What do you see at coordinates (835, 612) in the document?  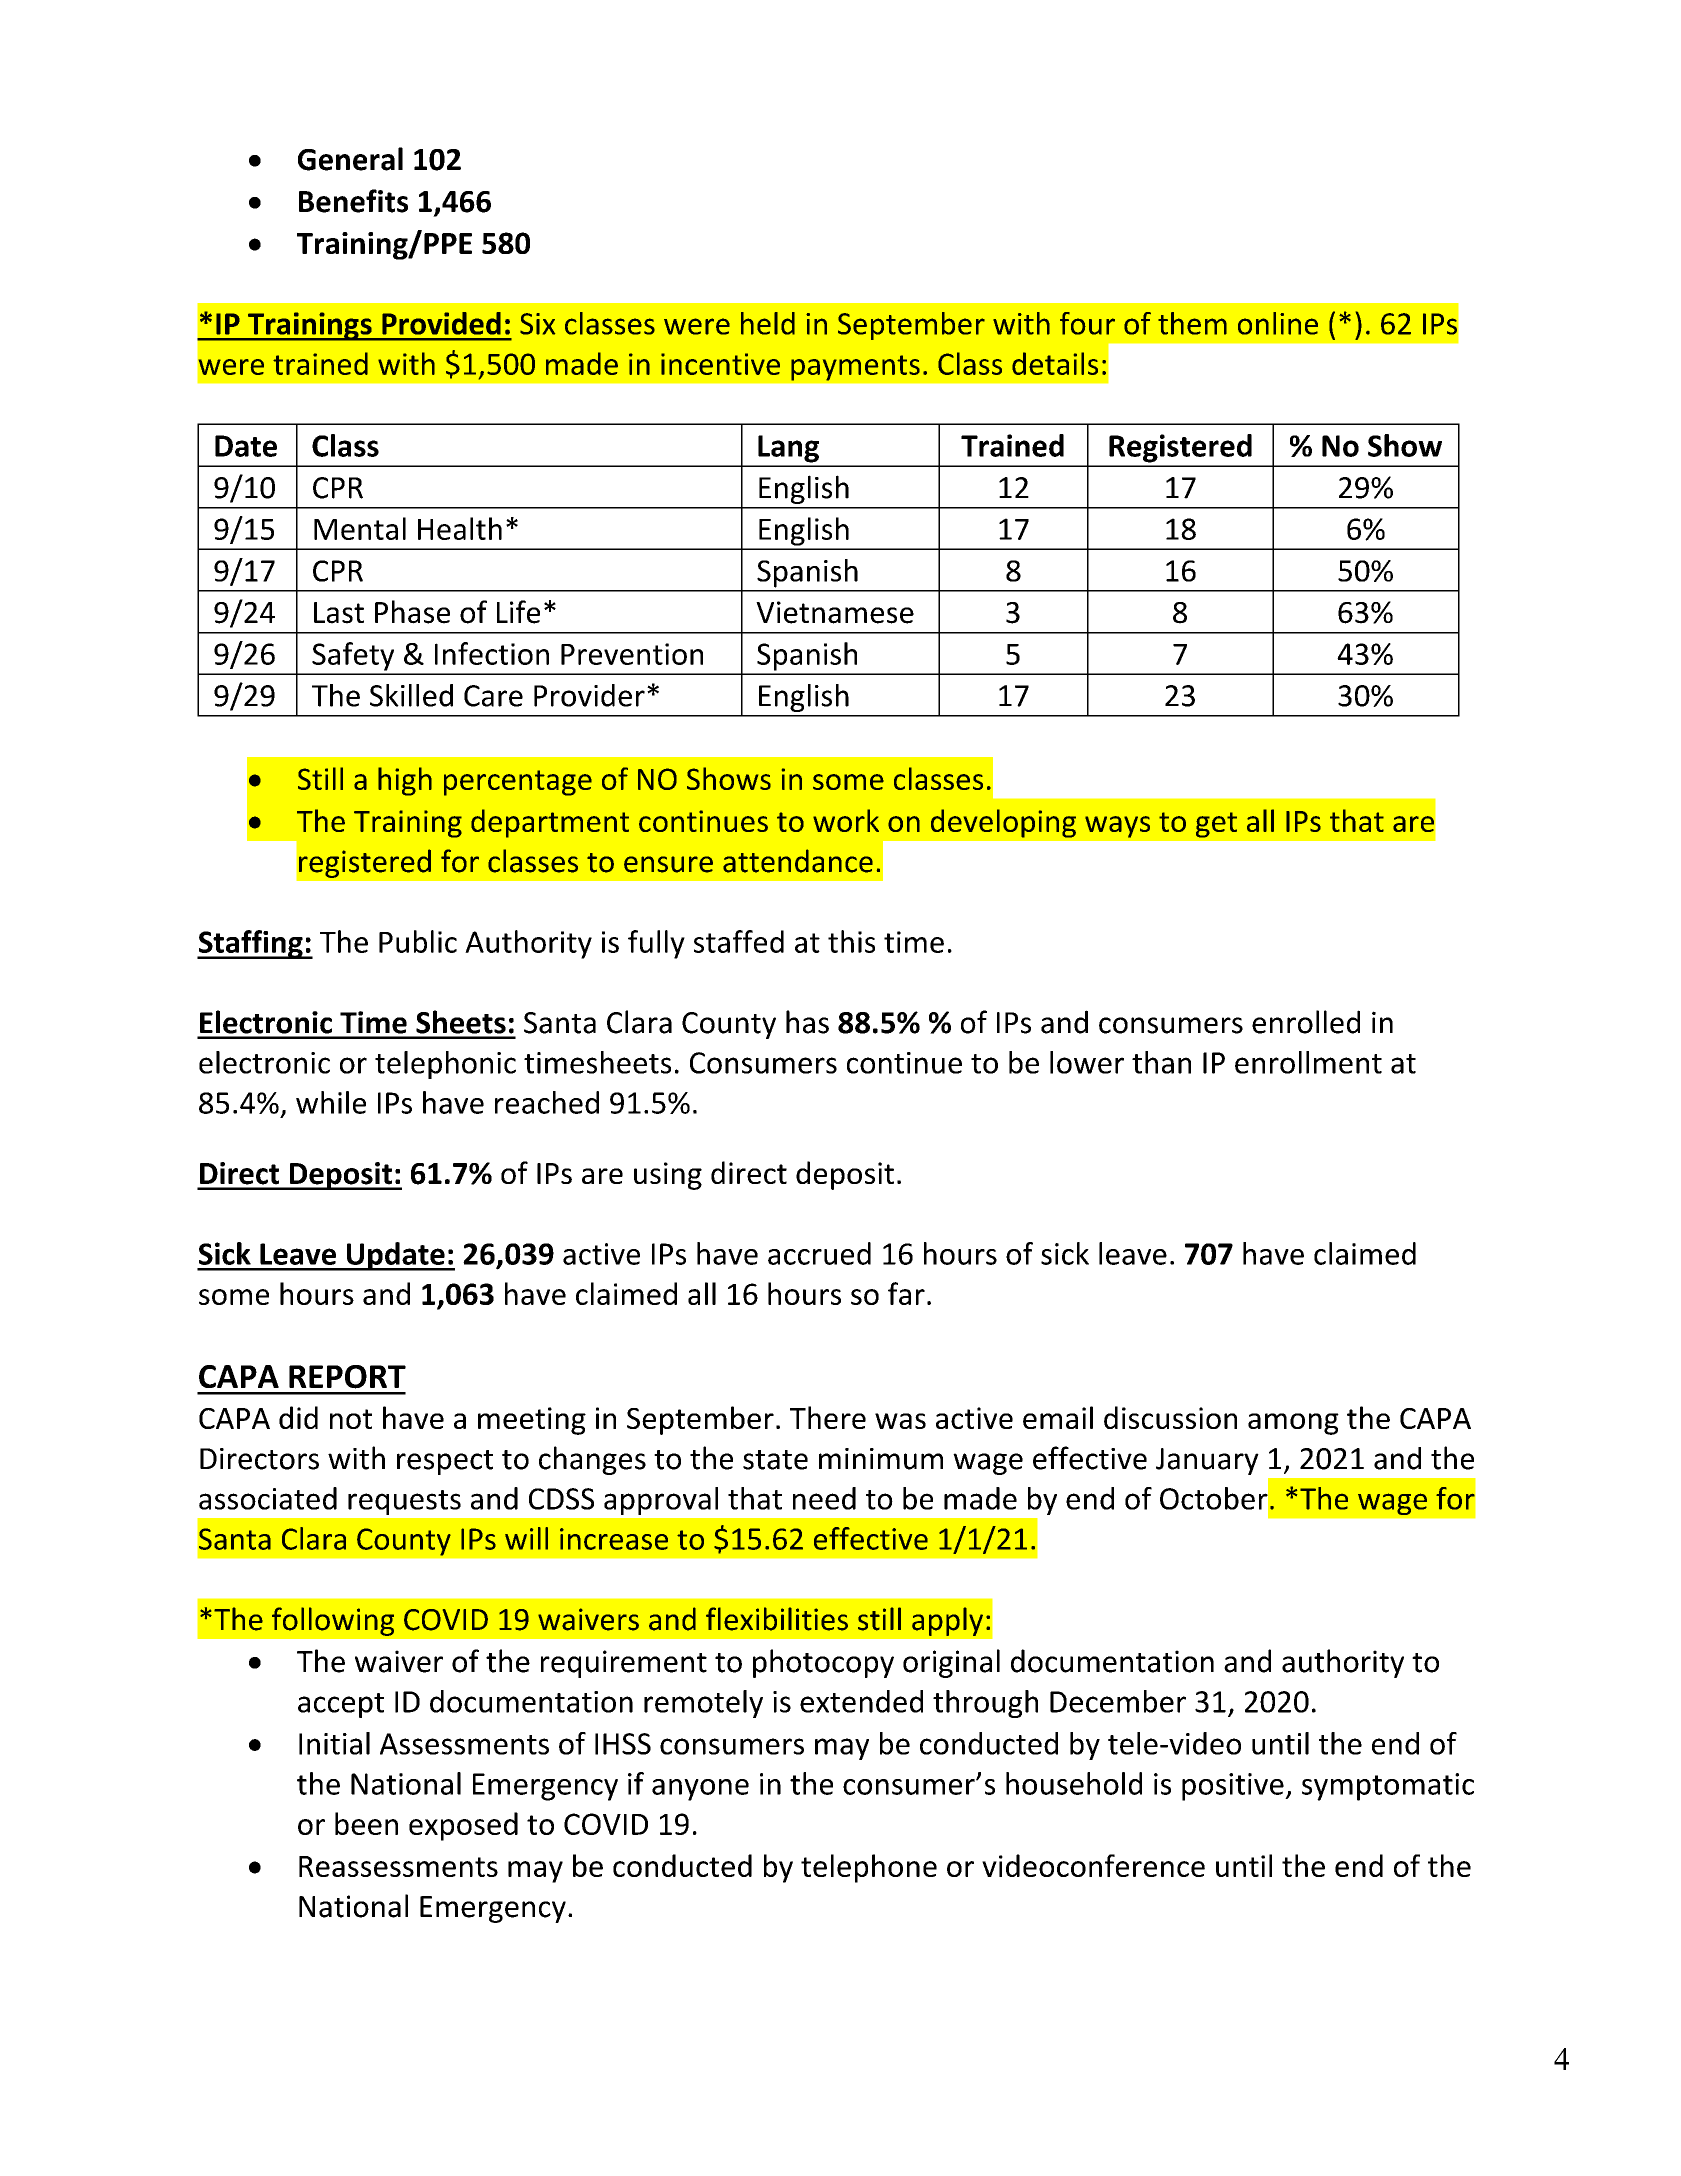 I see `Vietnamese` at bounding box center [835, 612].
